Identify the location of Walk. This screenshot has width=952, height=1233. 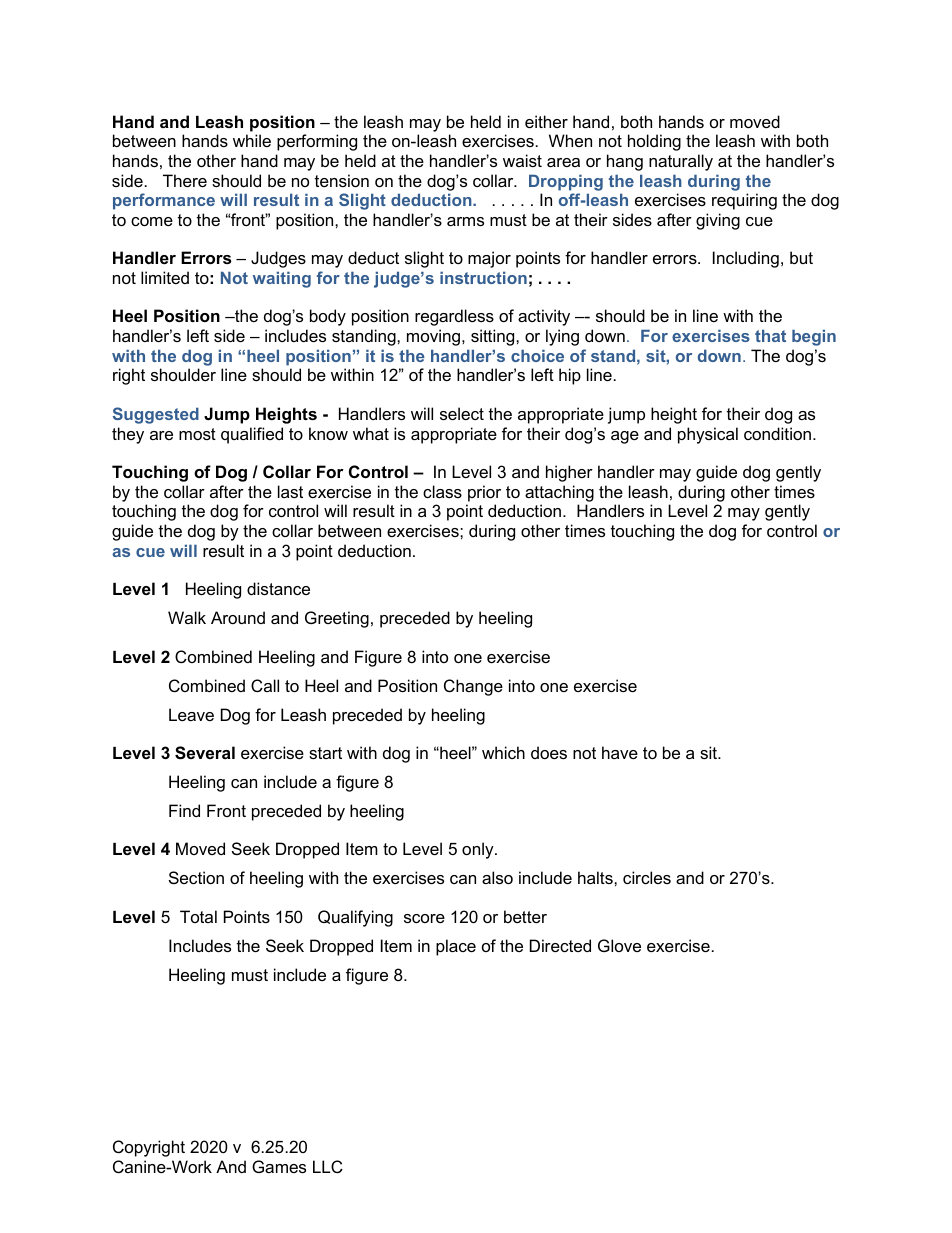
(187, 617).
